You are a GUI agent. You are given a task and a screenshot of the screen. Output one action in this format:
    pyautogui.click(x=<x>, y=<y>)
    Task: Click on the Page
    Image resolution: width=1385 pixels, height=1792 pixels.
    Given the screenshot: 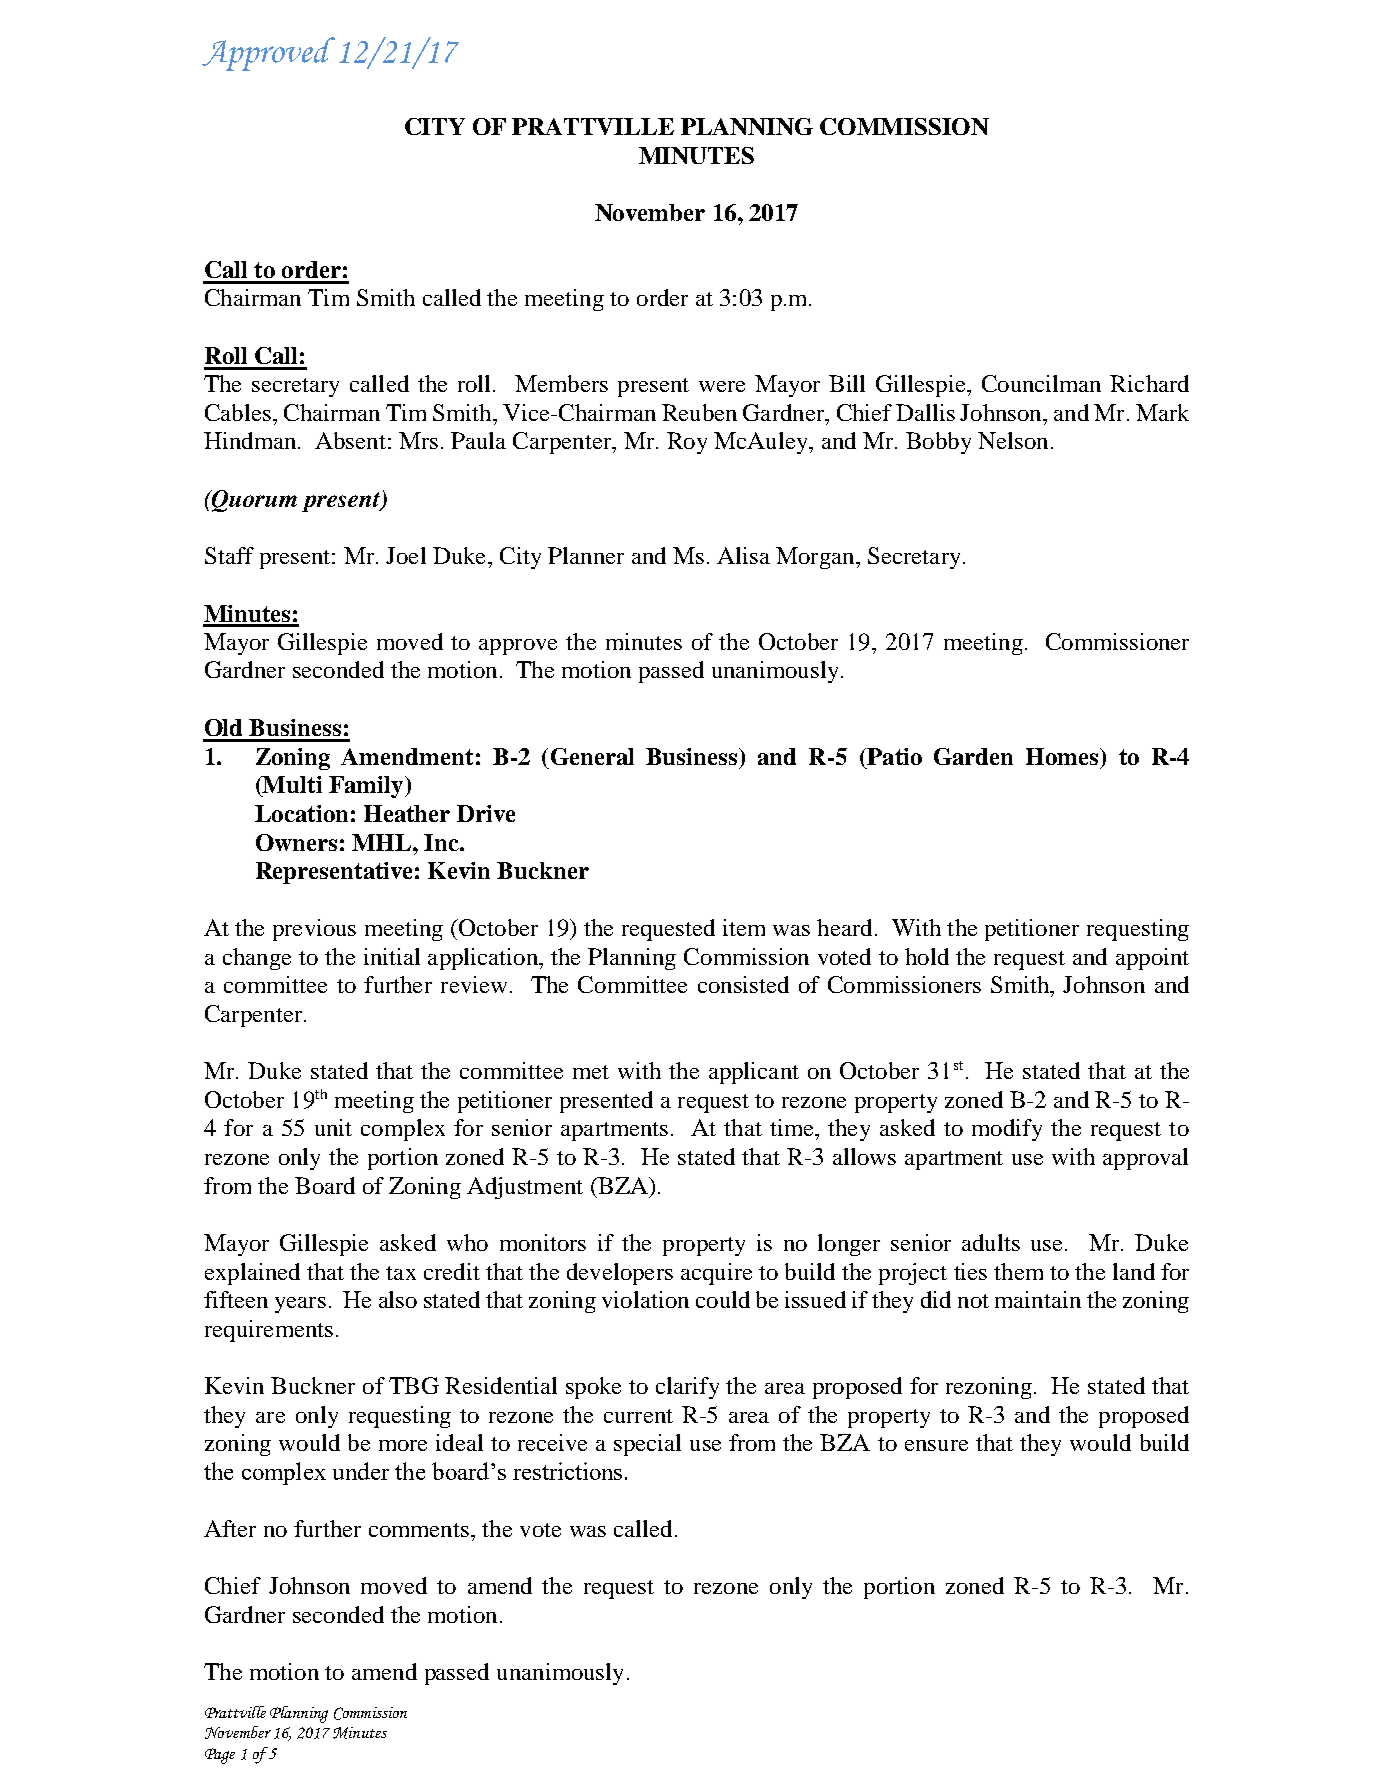 What is the action you would take?
    pyautogui.click(x=220, y=1756)
